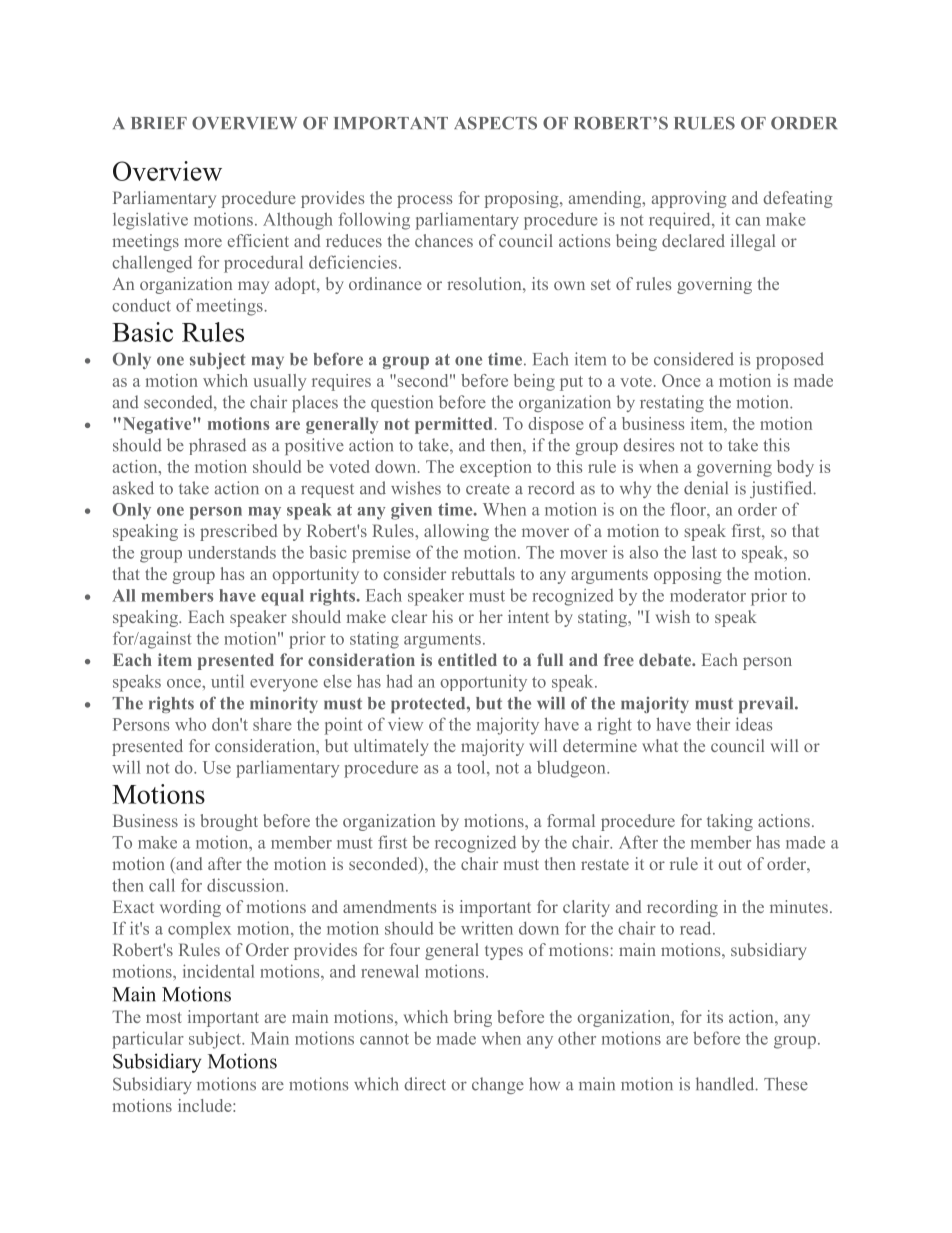 This document has width=952, height=1233. I want to click on until, so click(227, 681).
